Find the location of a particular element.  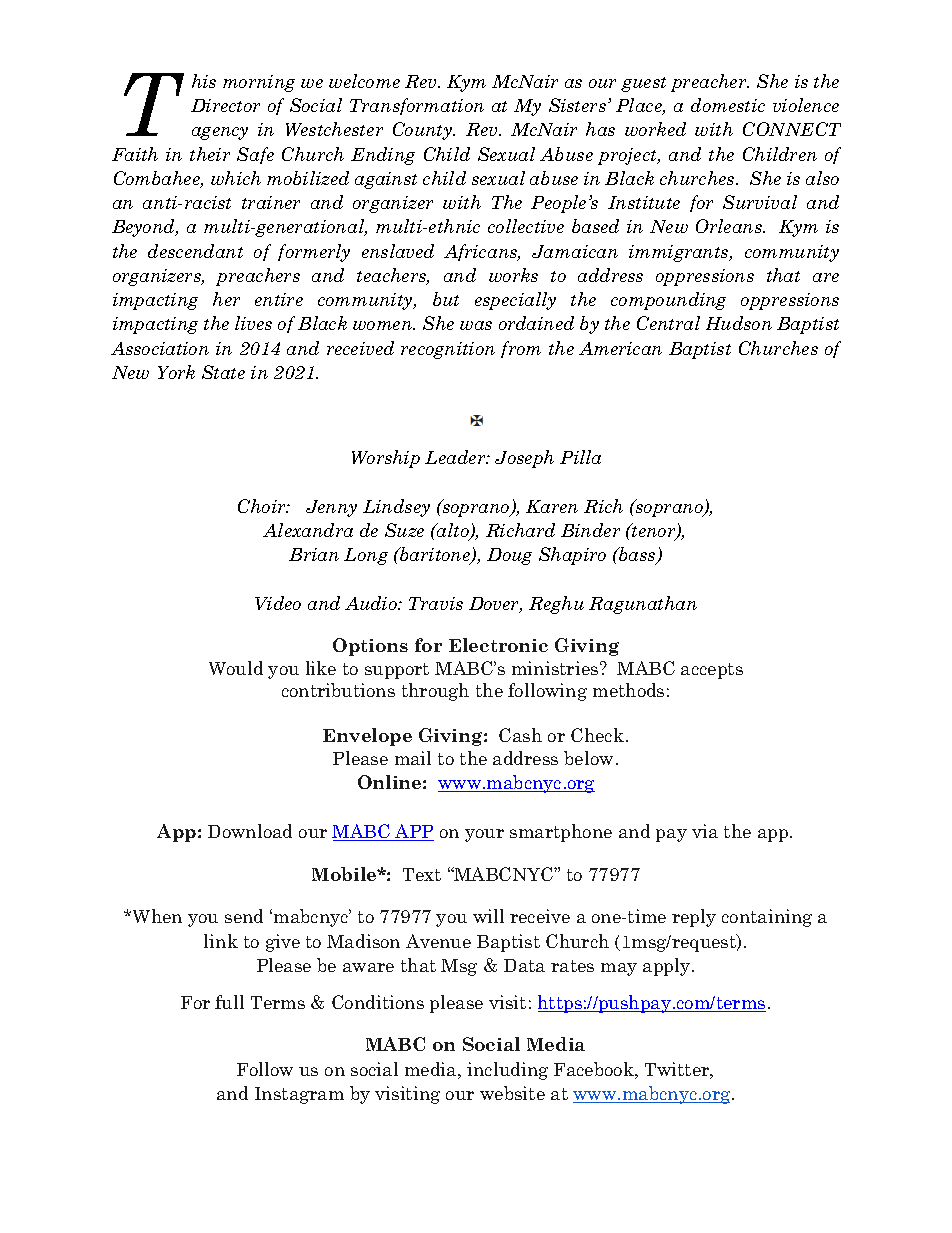

including is located at coordinates (507, 1071).
